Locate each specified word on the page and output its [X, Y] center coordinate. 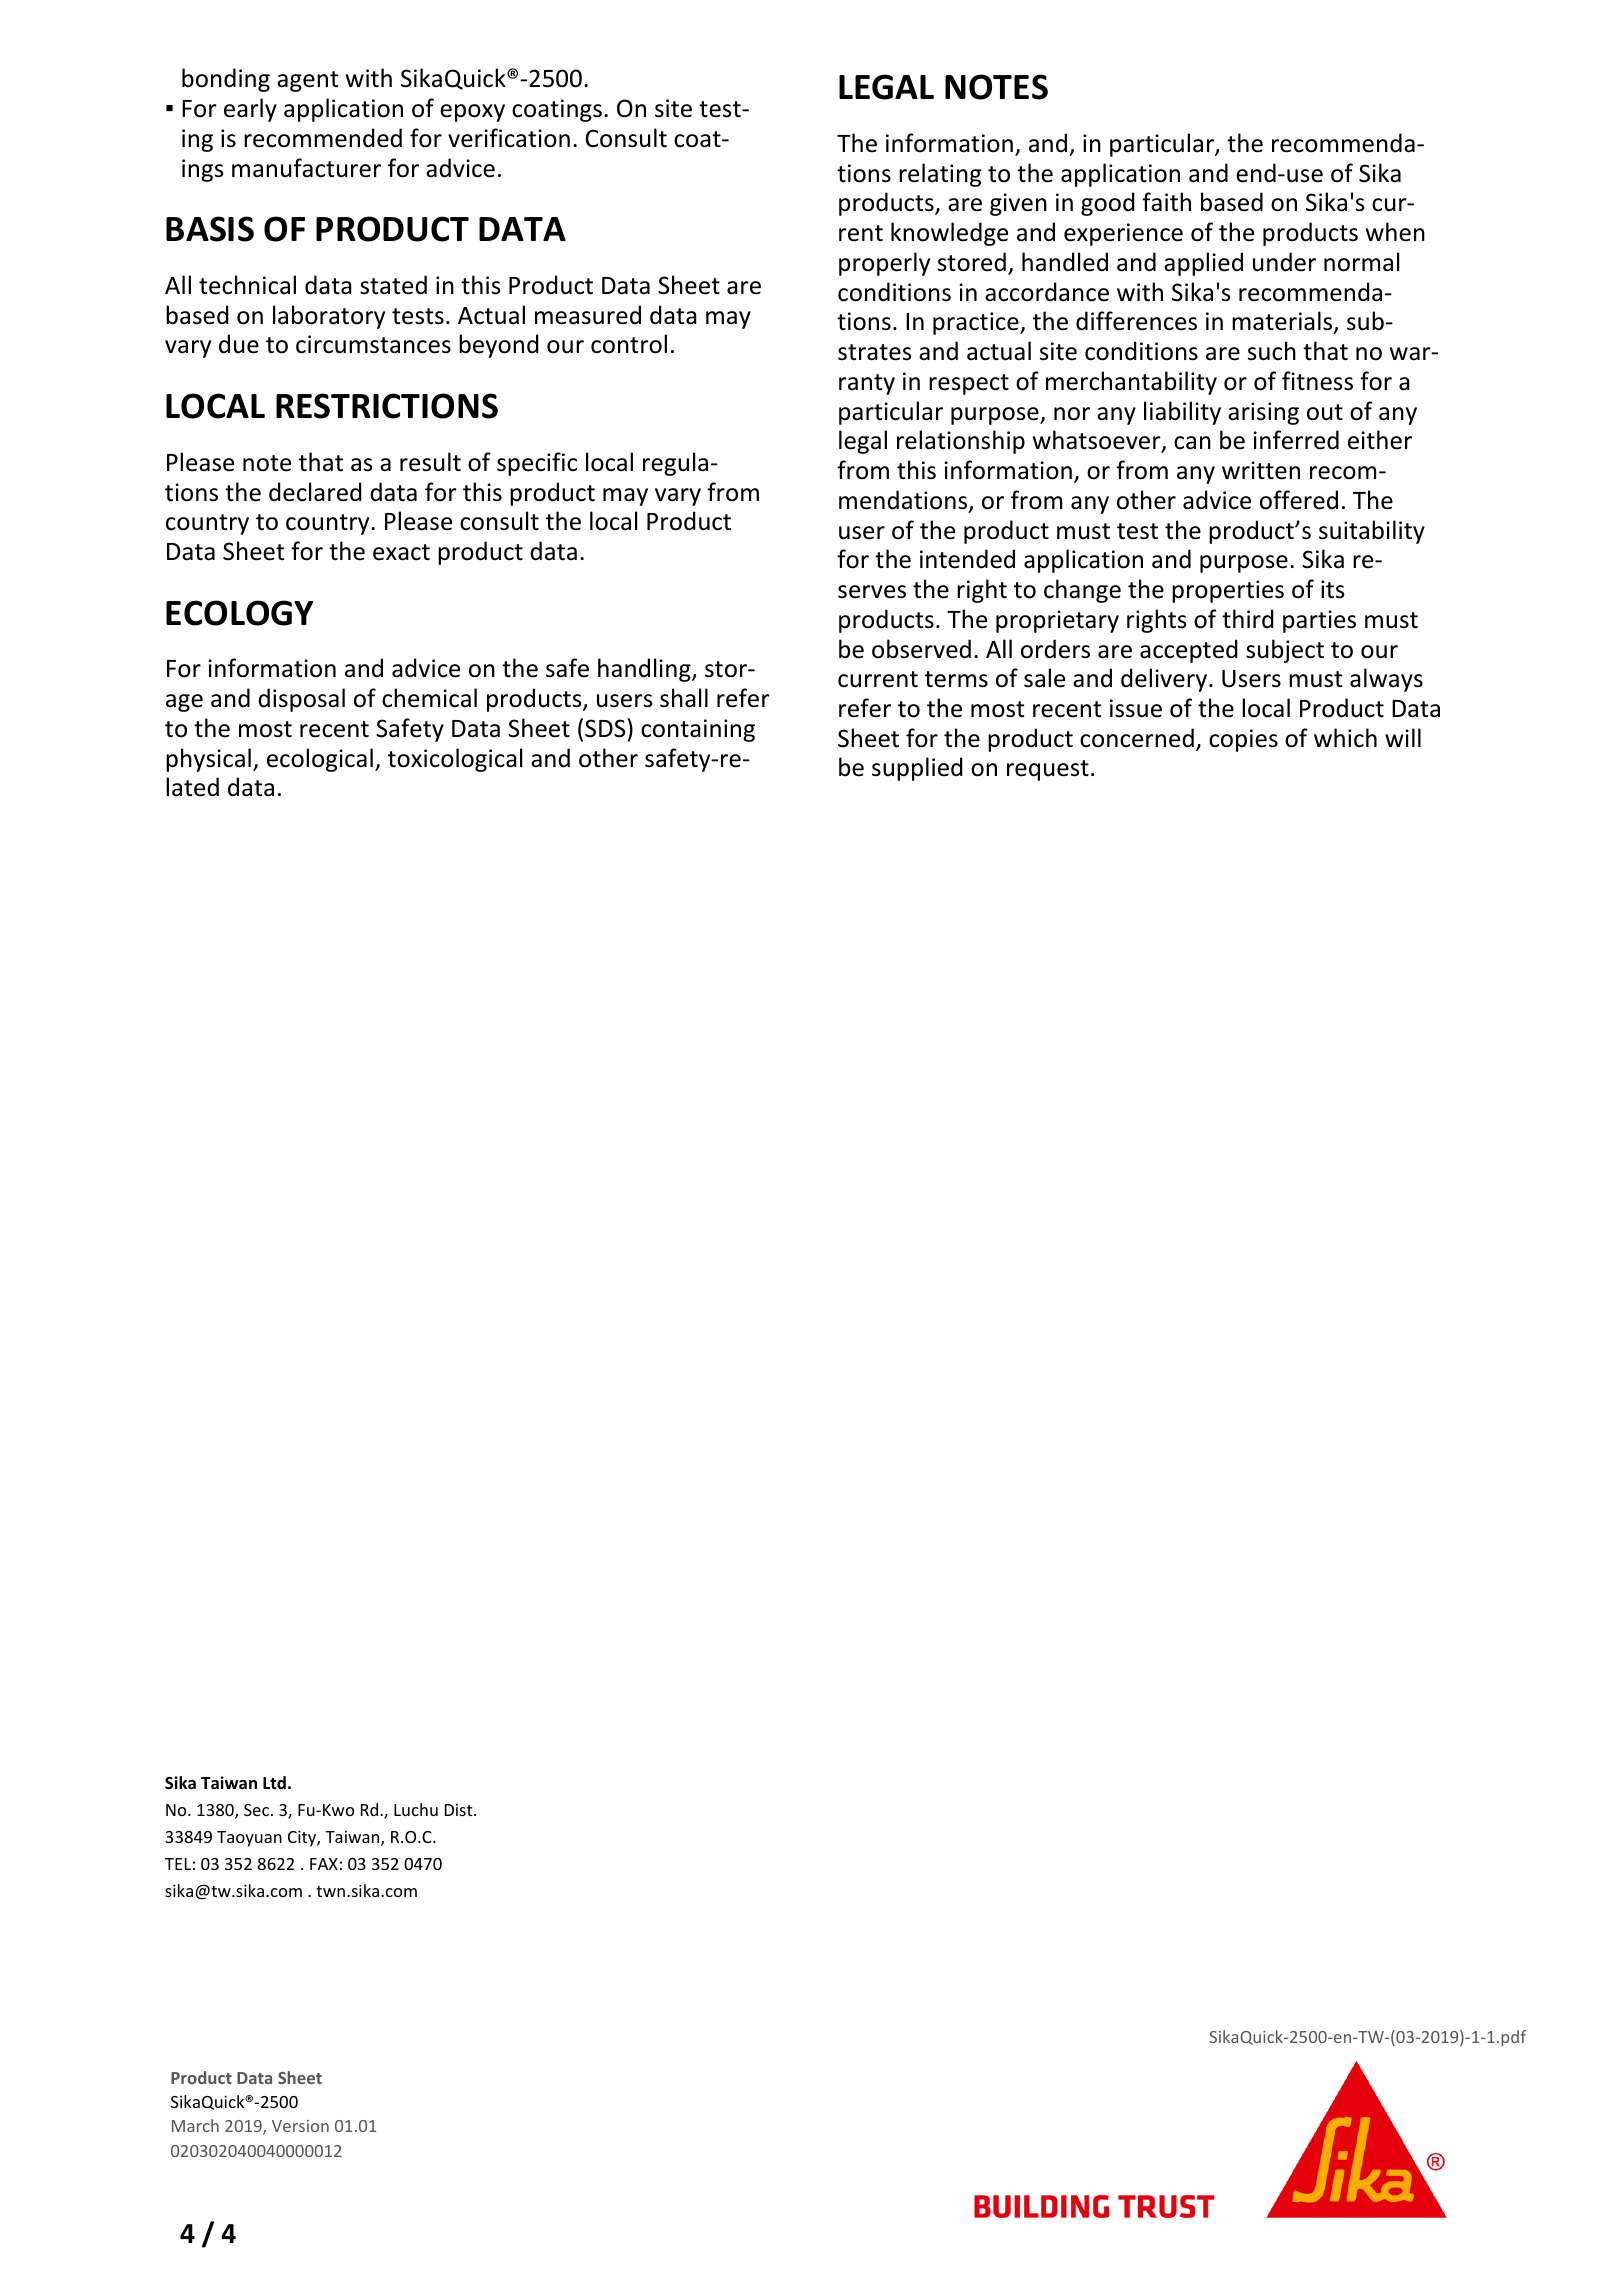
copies [1243, 740]
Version [300, 2126]
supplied [917, 769]
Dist [460, 1810]
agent [307, 81]
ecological [320, 760]
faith [1166, 202]
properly [884, 264]
